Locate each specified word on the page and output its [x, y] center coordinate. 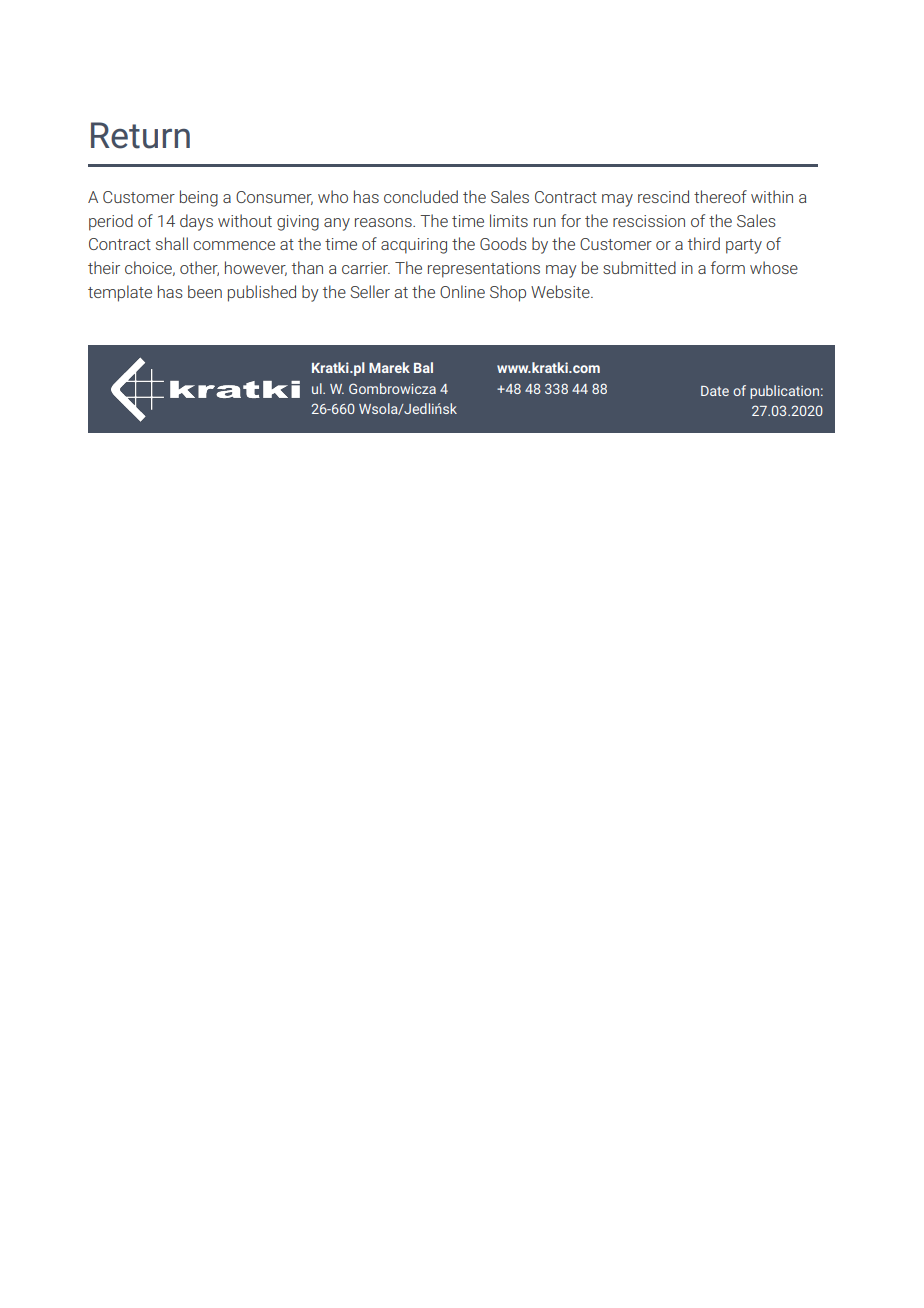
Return [140, 135]
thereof [720, 196]
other [199, 268]
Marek [389, 367]
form [728, 267]
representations [484, 270]
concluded [421, 196]
